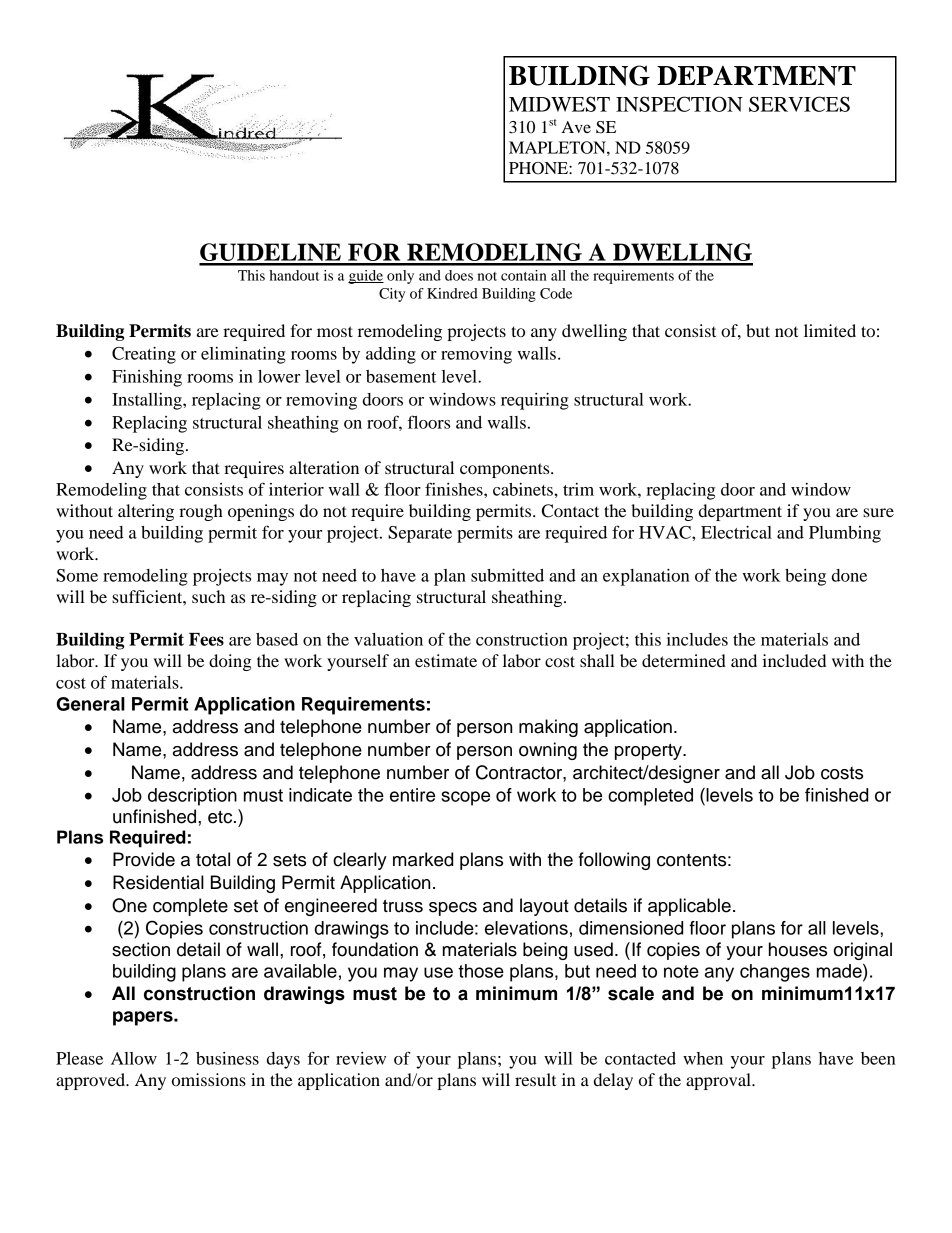  Describe the element at coordinates (134, 1058) in the document. I see `Allow` at that location.
